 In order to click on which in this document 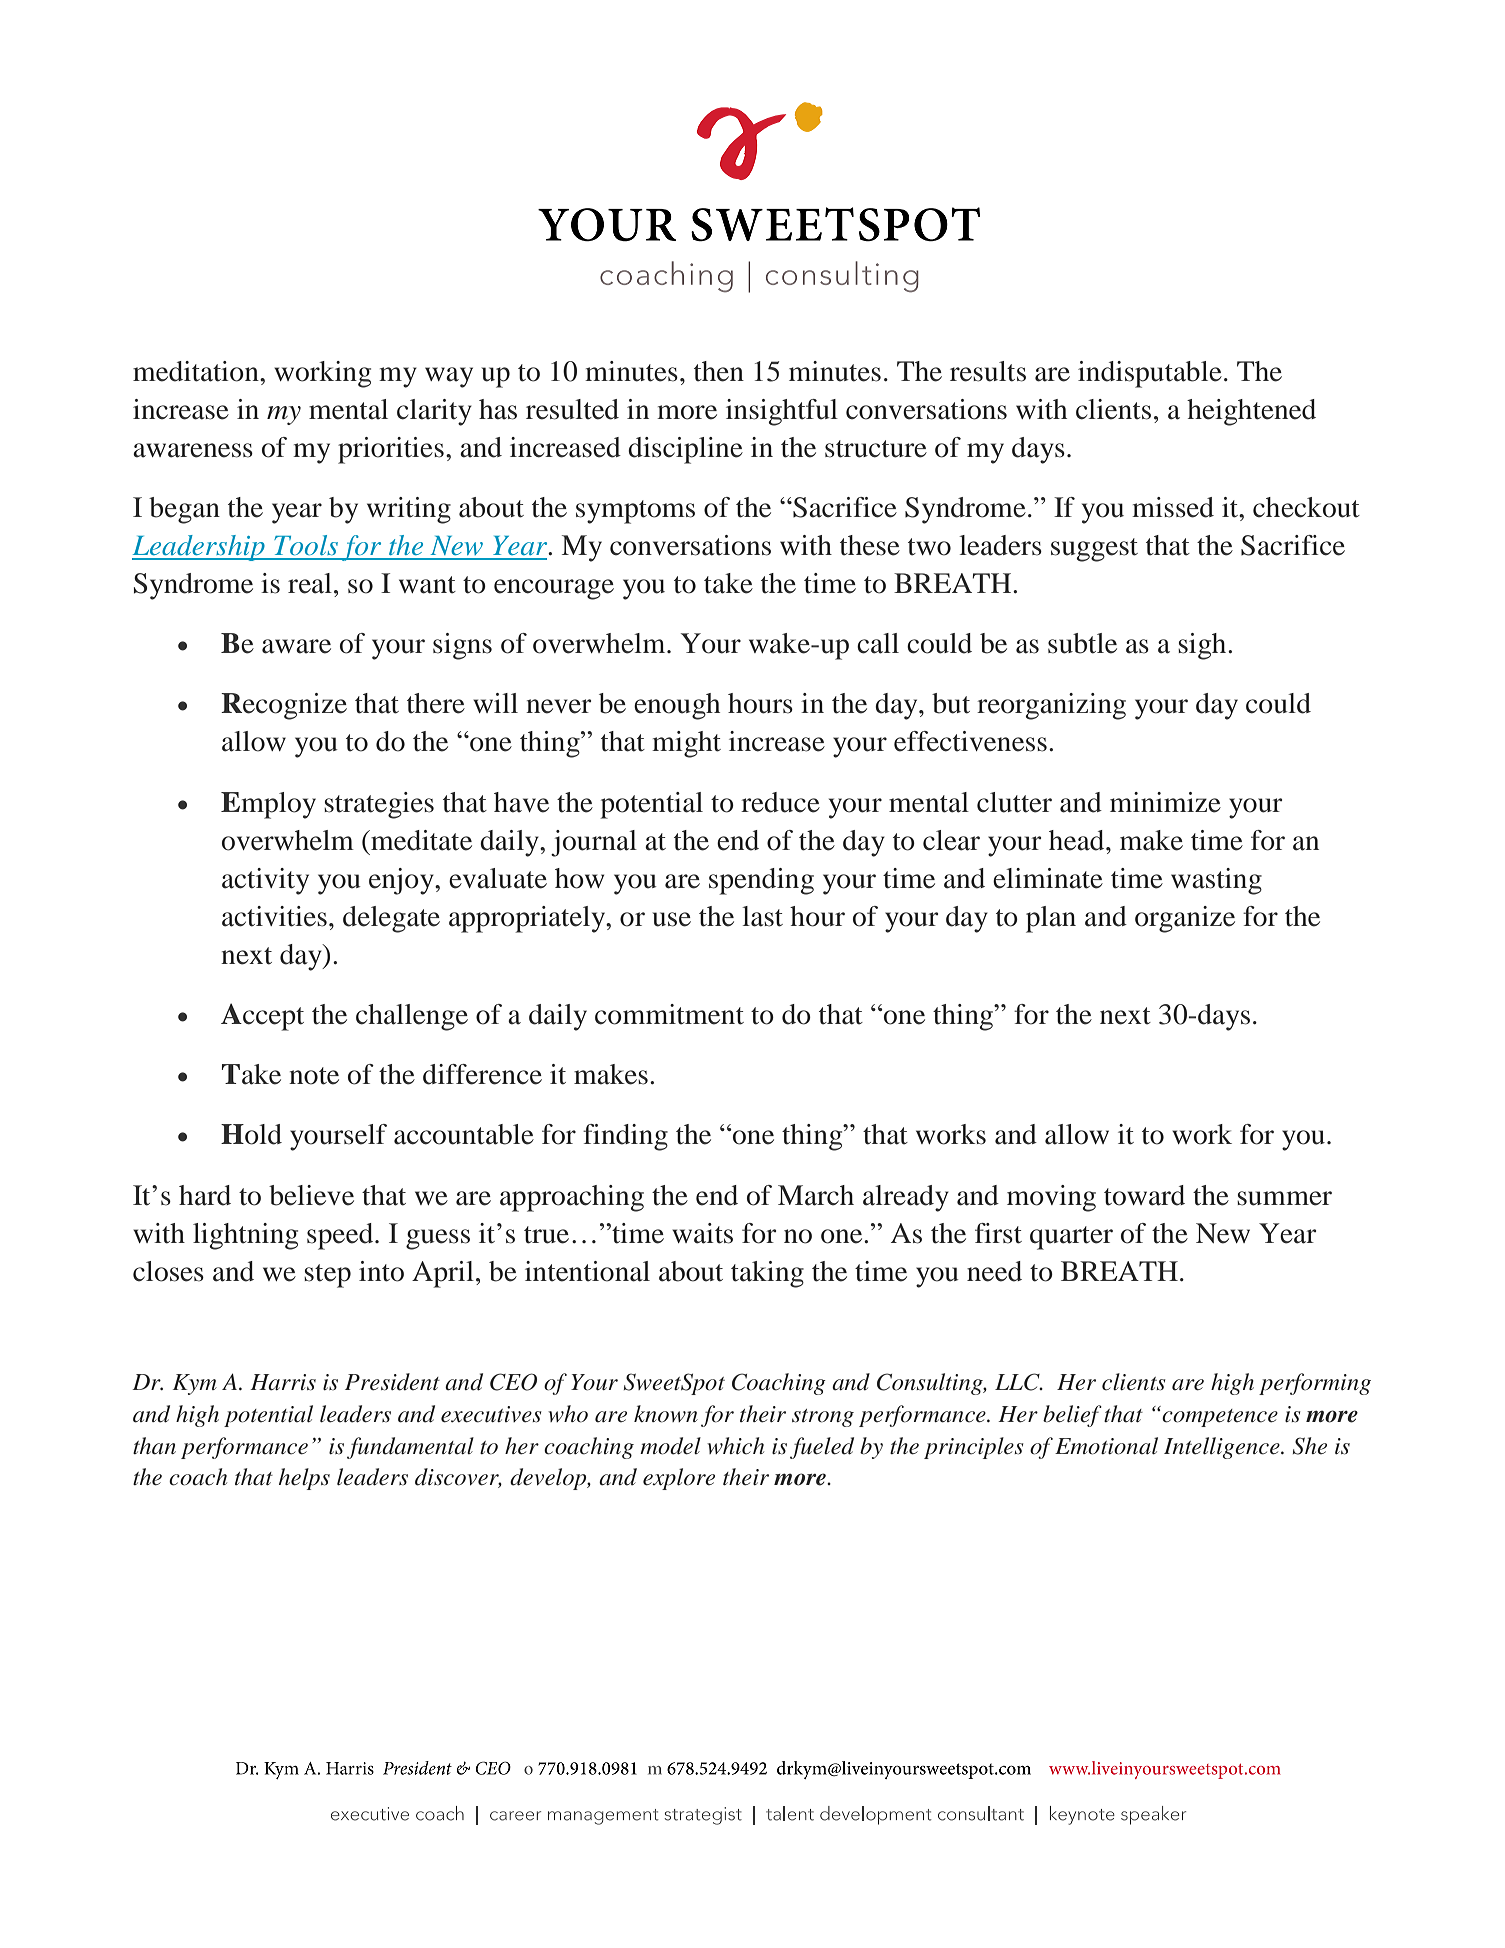, I will do `click(735, 1446)`.
